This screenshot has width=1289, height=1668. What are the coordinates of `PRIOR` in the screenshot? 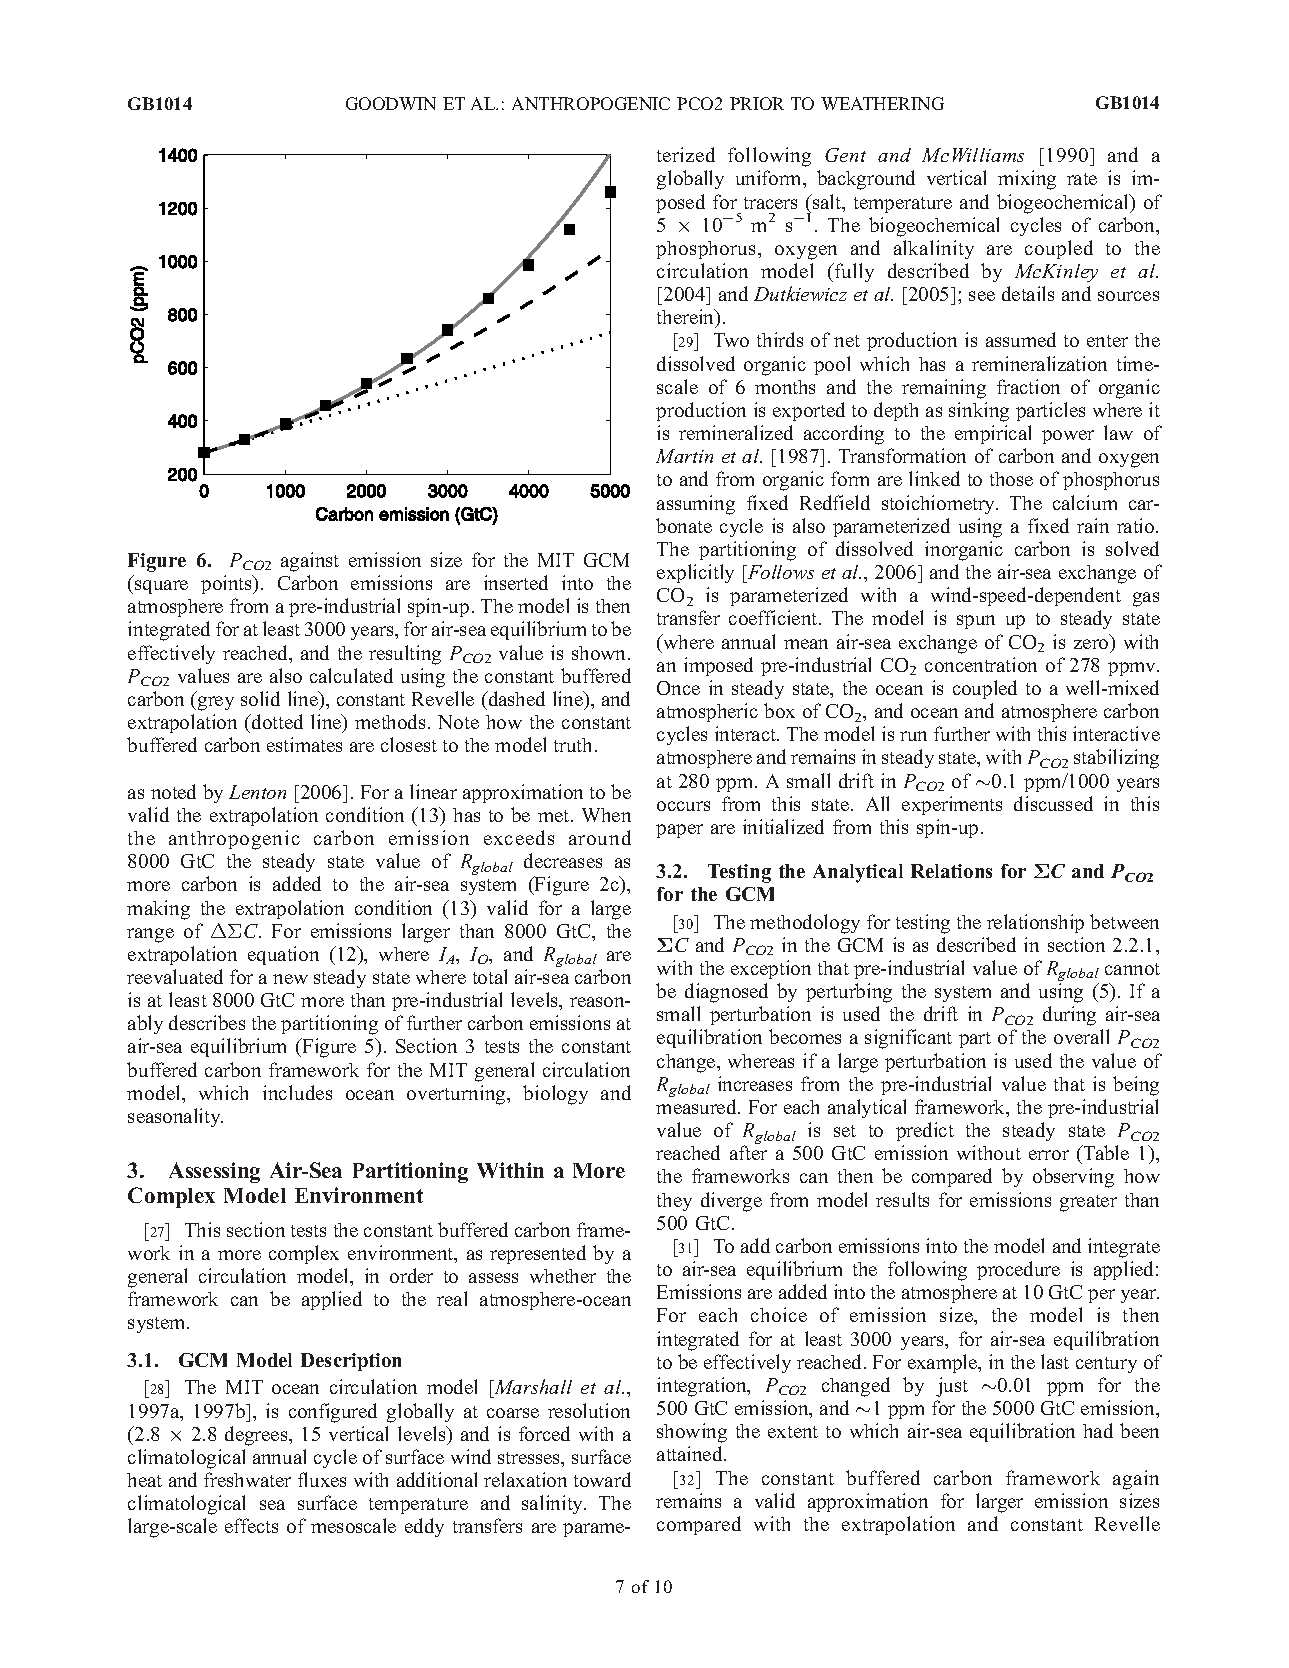 It's located at (757, 103).
